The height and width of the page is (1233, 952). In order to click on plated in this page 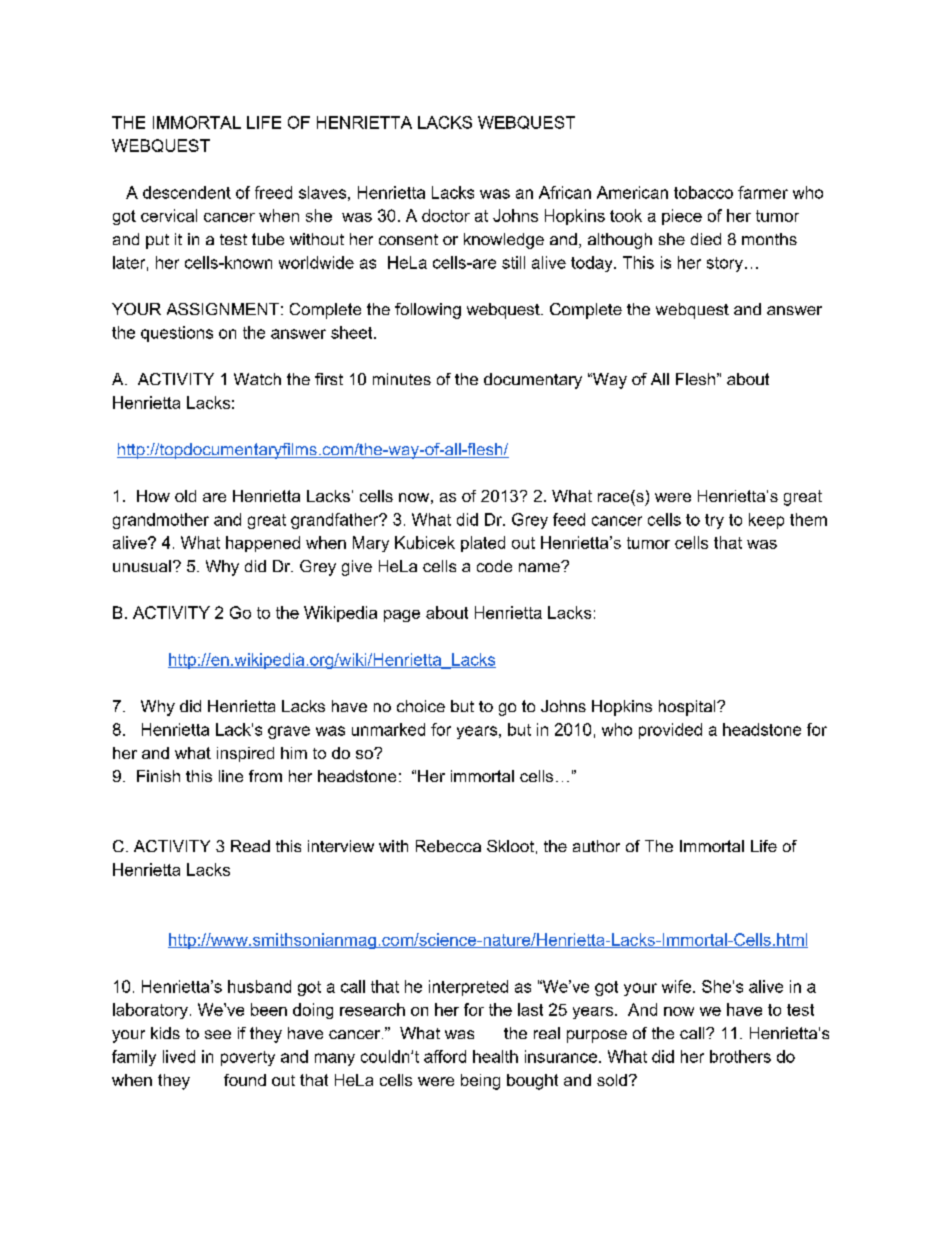, I will do `click(483, 544)`.
